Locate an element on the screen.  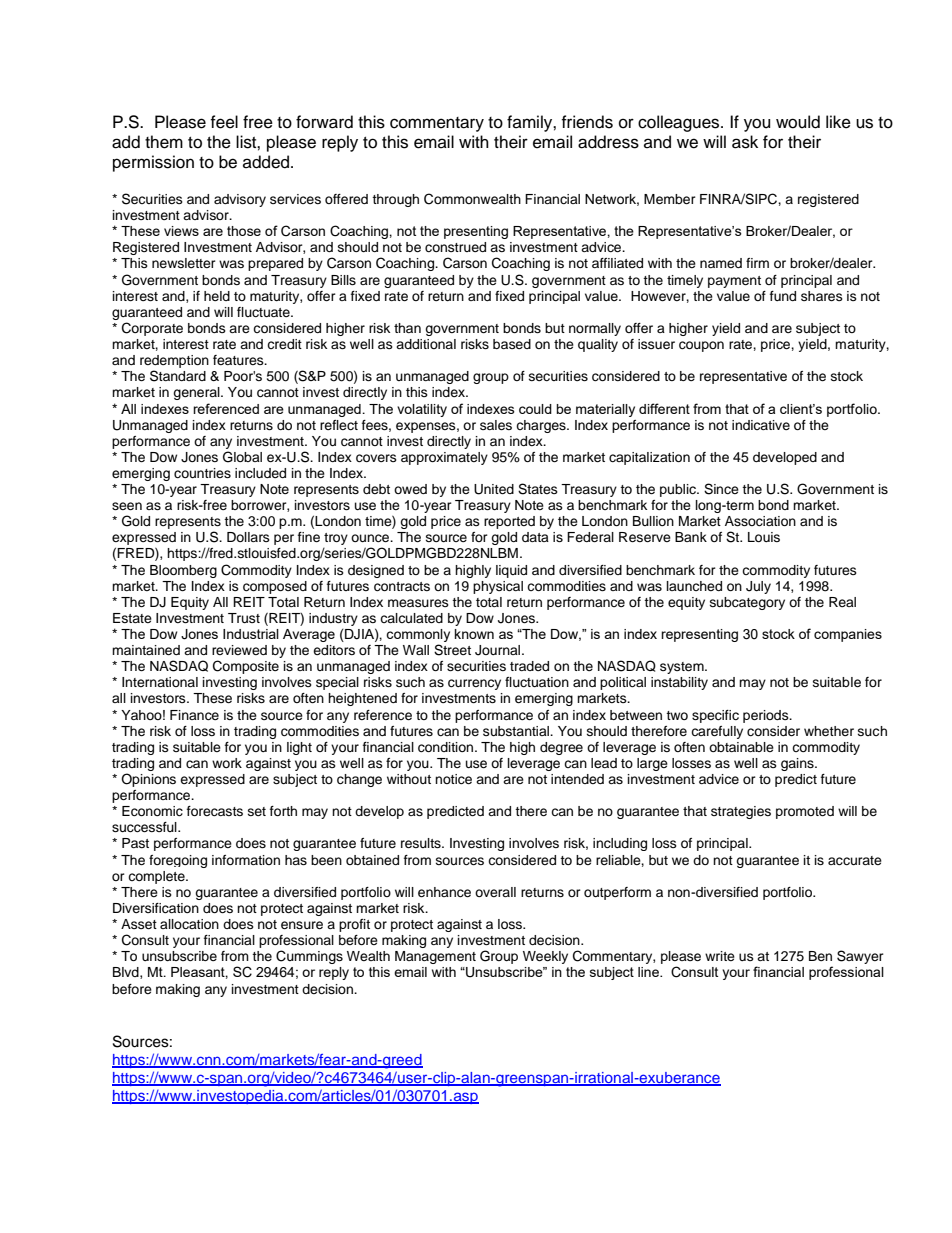
ask is located at coordinates (745, 142).
